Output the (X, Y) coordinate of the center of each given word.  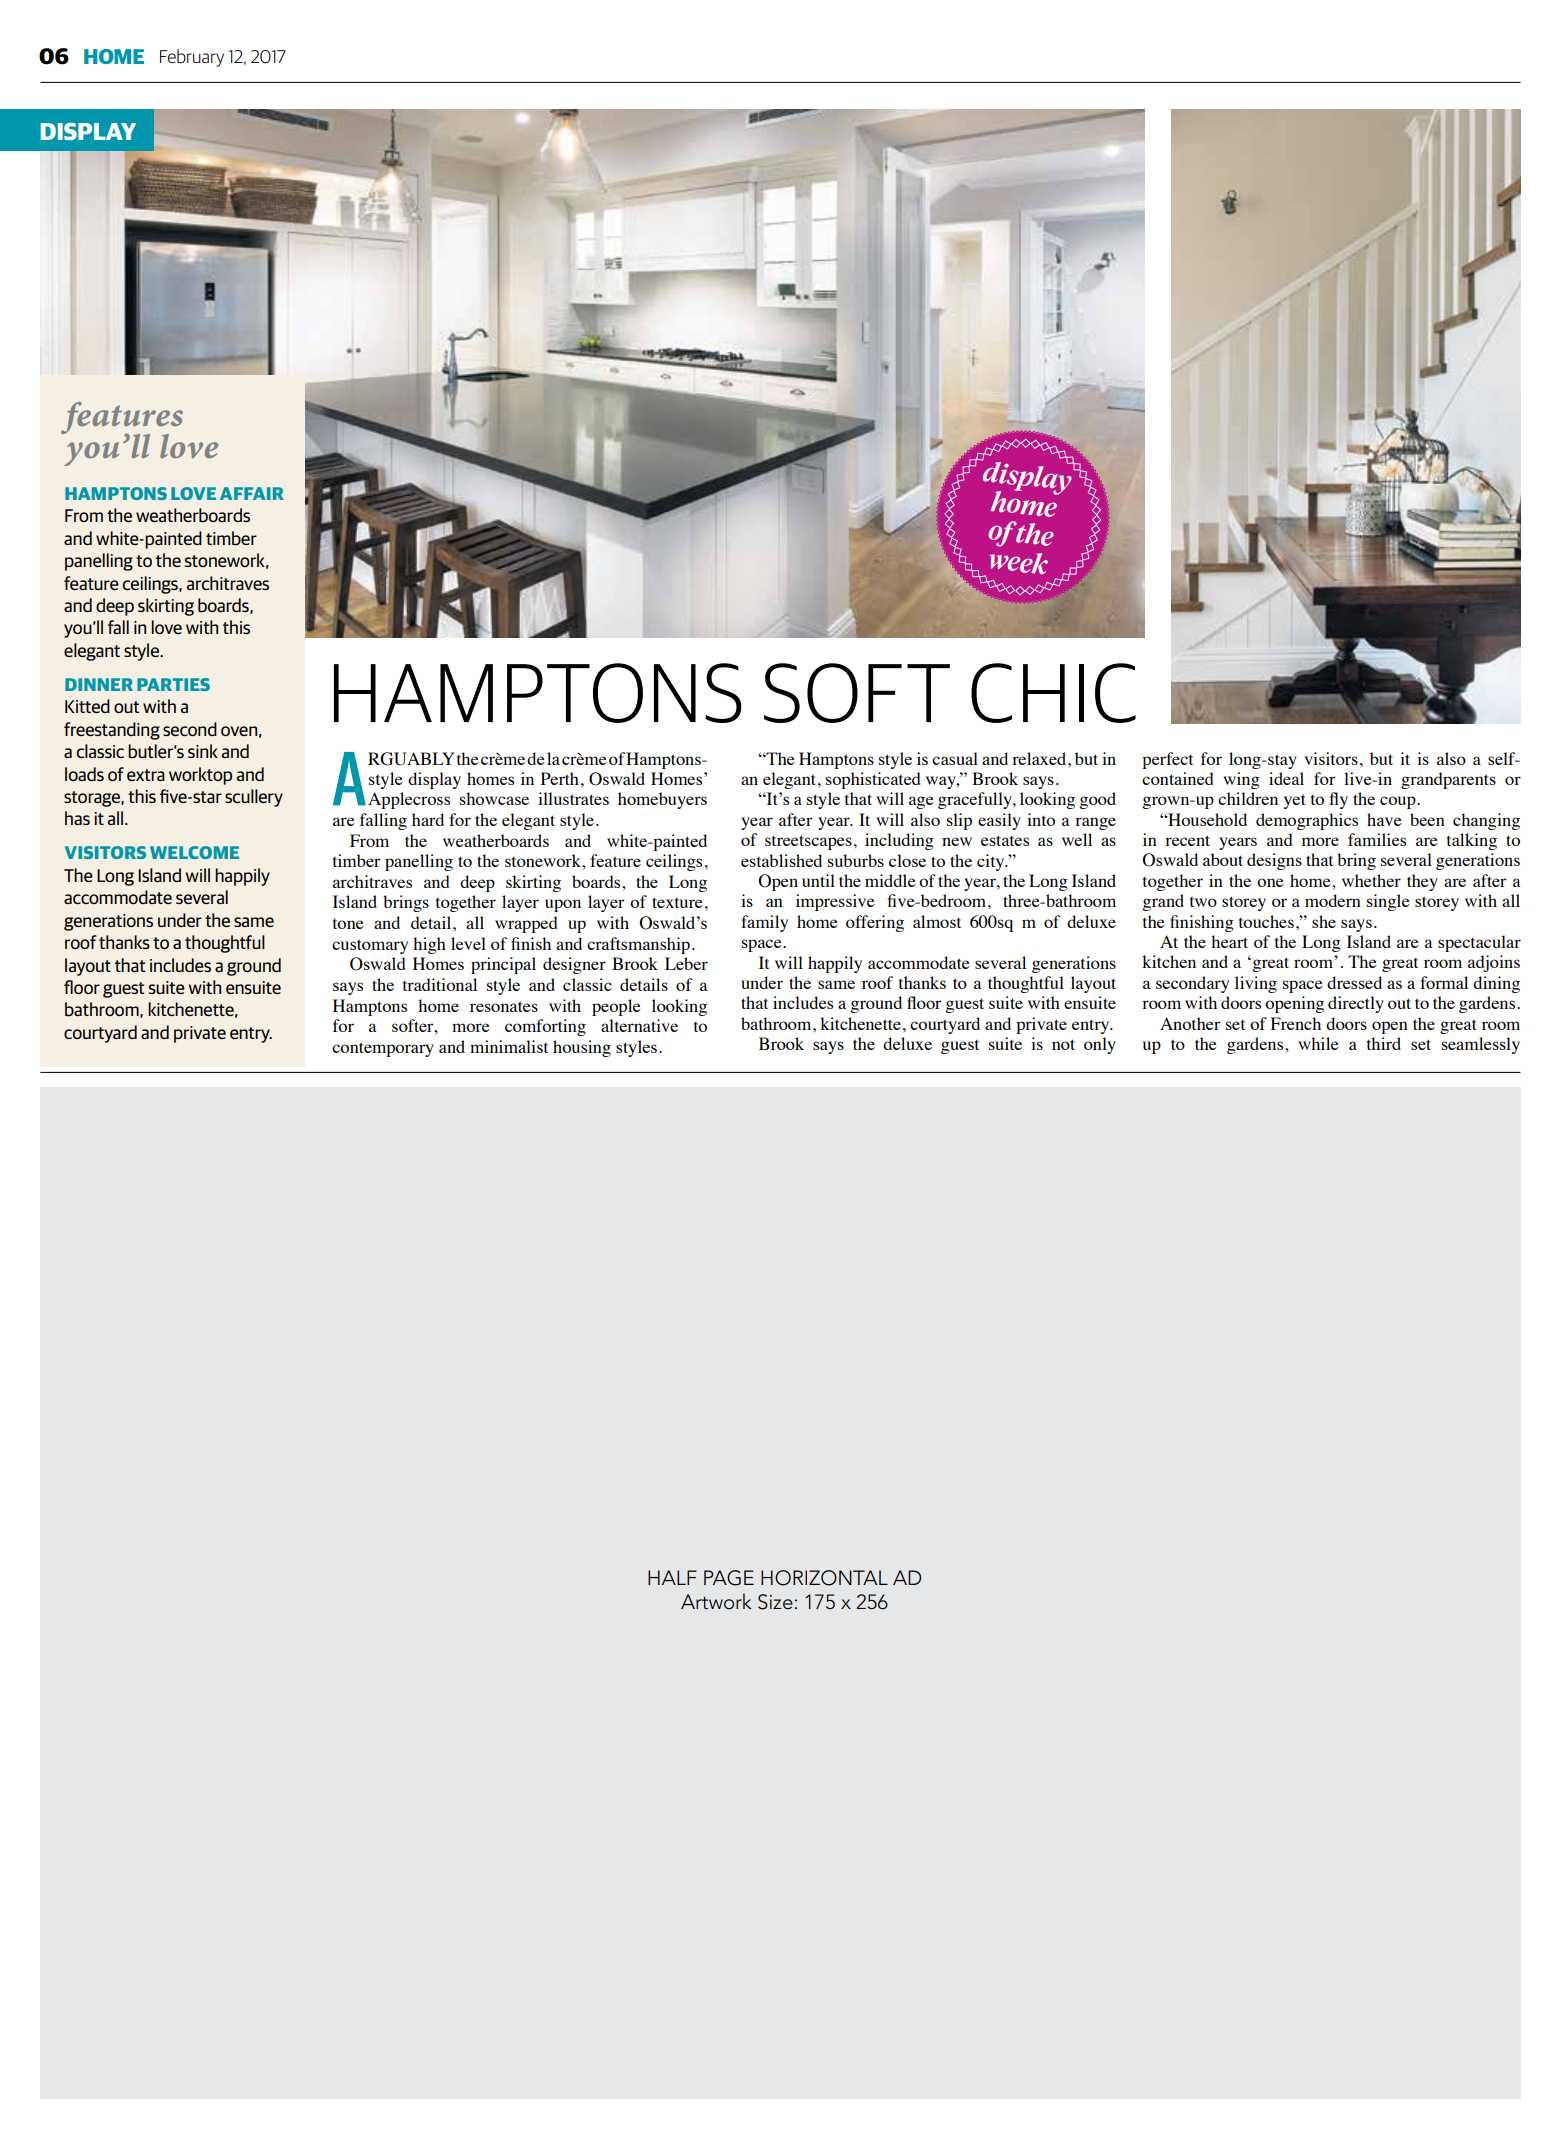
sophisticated (873, 780)
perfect (1167, 760)
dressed (1354, 982)
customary (370, 946)
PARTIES (173, 684)
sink (203, 751)
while (1318, 1043)
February (192, 58)
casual (955, 758)
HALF (672, 1577)
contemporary (383, 1049)
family (764, 923)
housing (582, 1048)
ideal (1286, 778)
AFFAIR (252, 493)
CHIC (1053, 693)
